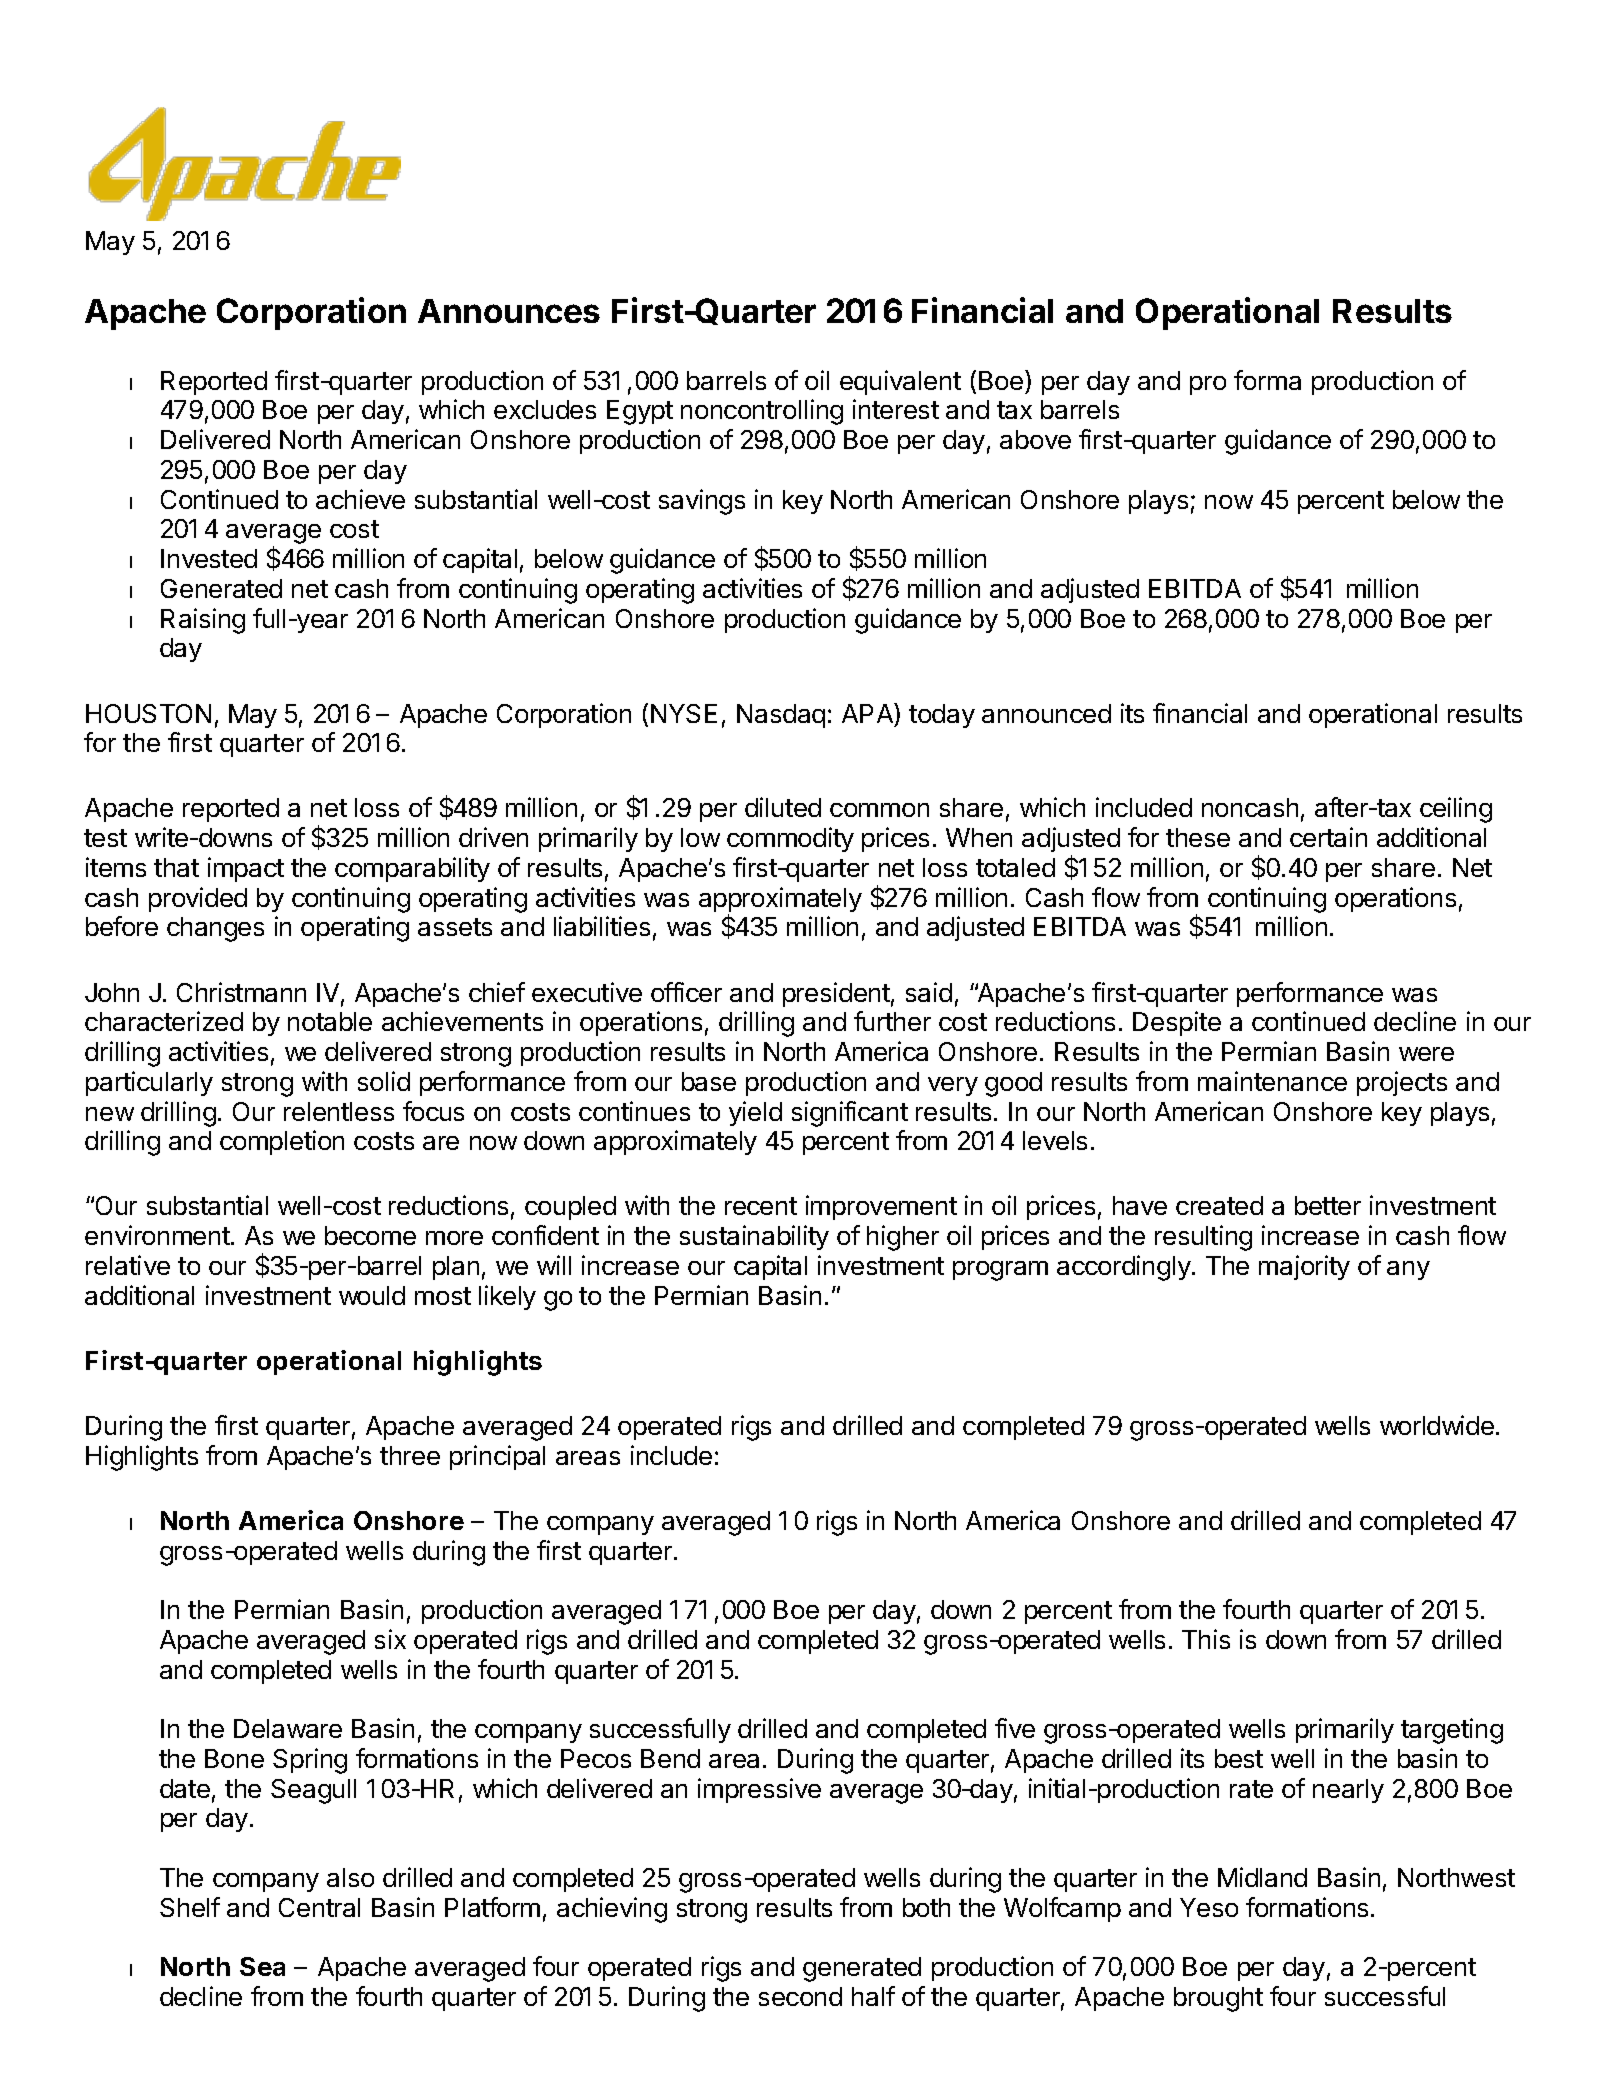  Describe the element at coordinates (762, 412) in the page. I see `noncontrolling` at that location.
